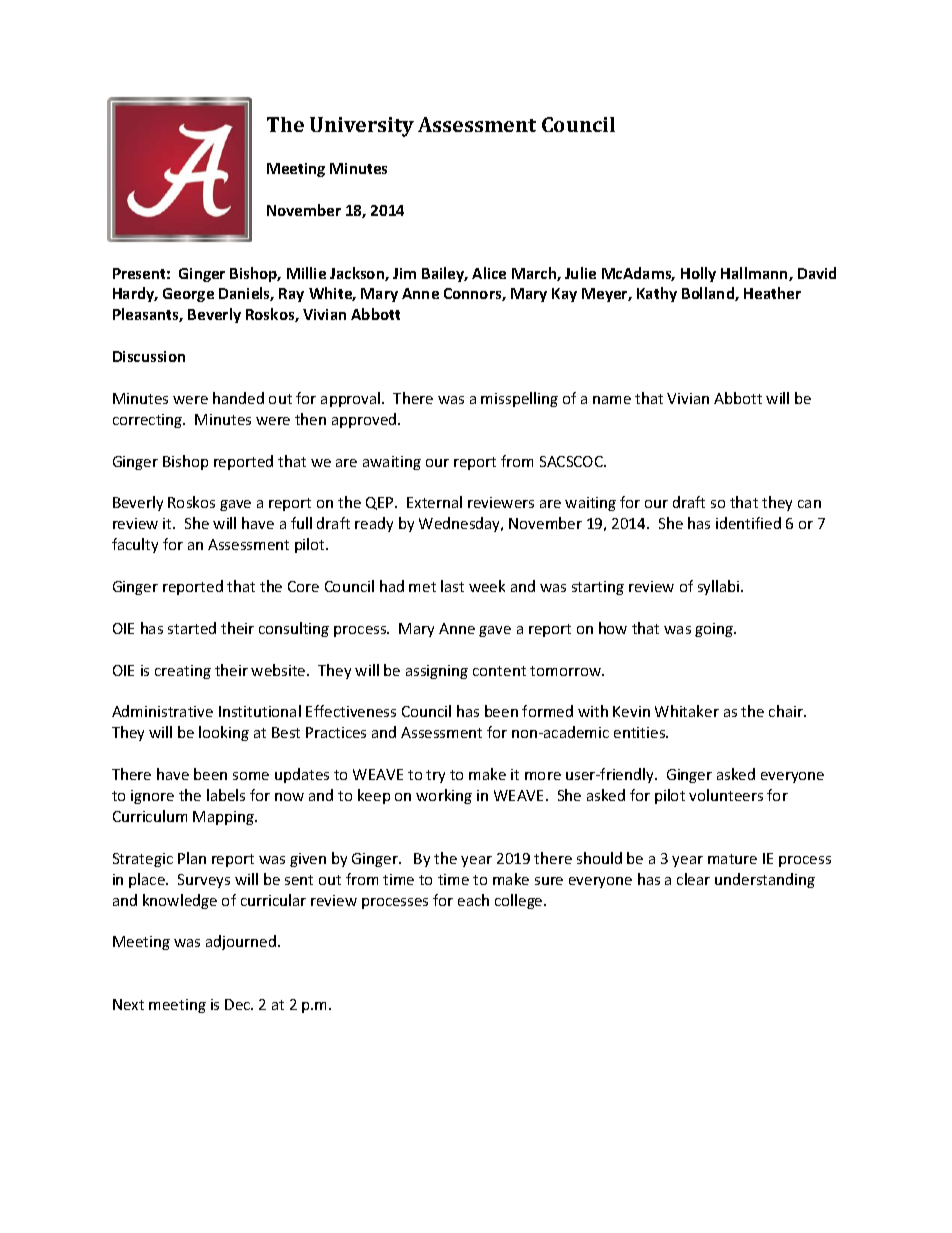 The image size is (952, 1233). Describe the element at coordinates (489, 273) in the screenshot. I see `Alice` at that location.
